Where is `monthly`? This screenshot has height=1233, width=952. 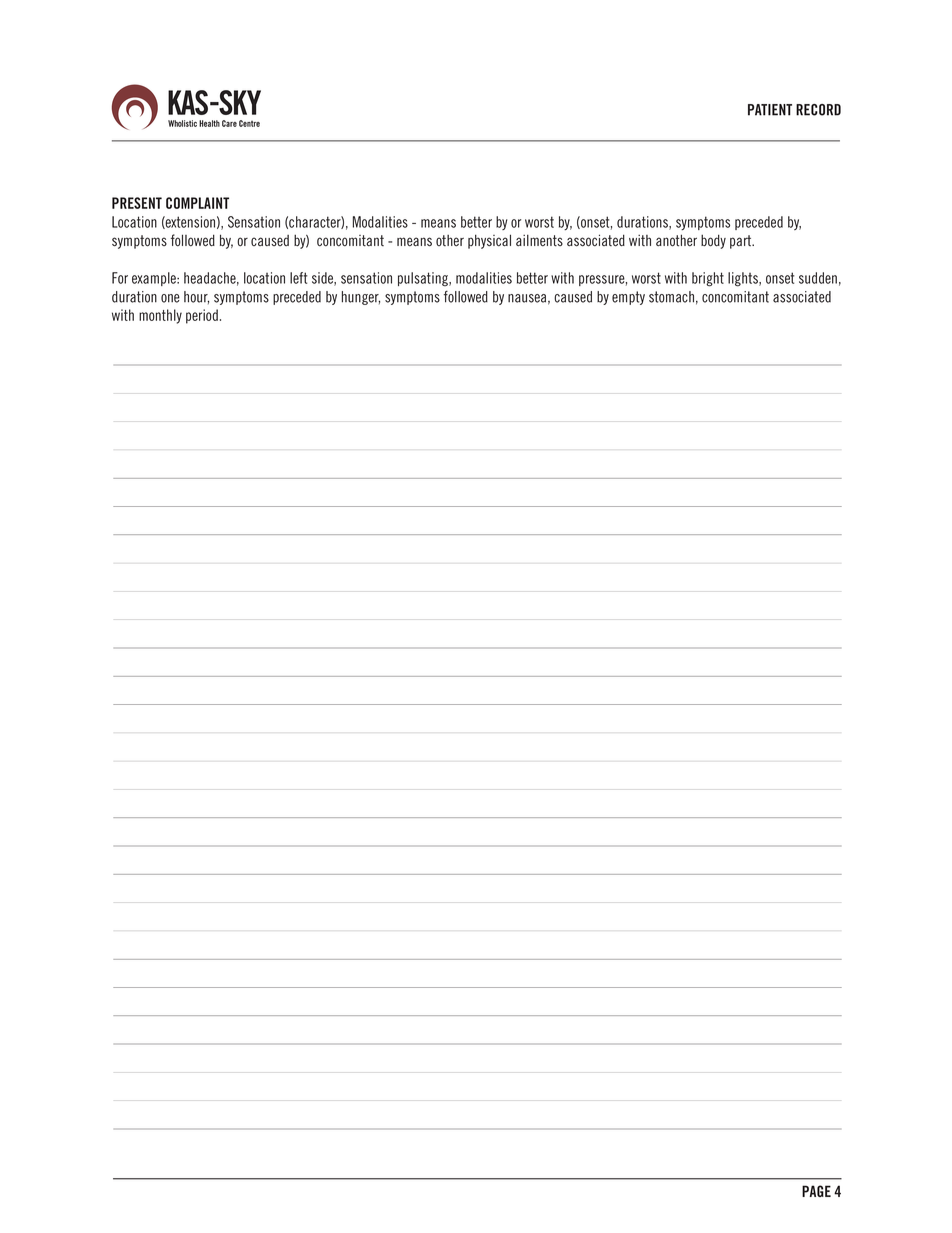 monthly is located at coordinates (160, 316).
